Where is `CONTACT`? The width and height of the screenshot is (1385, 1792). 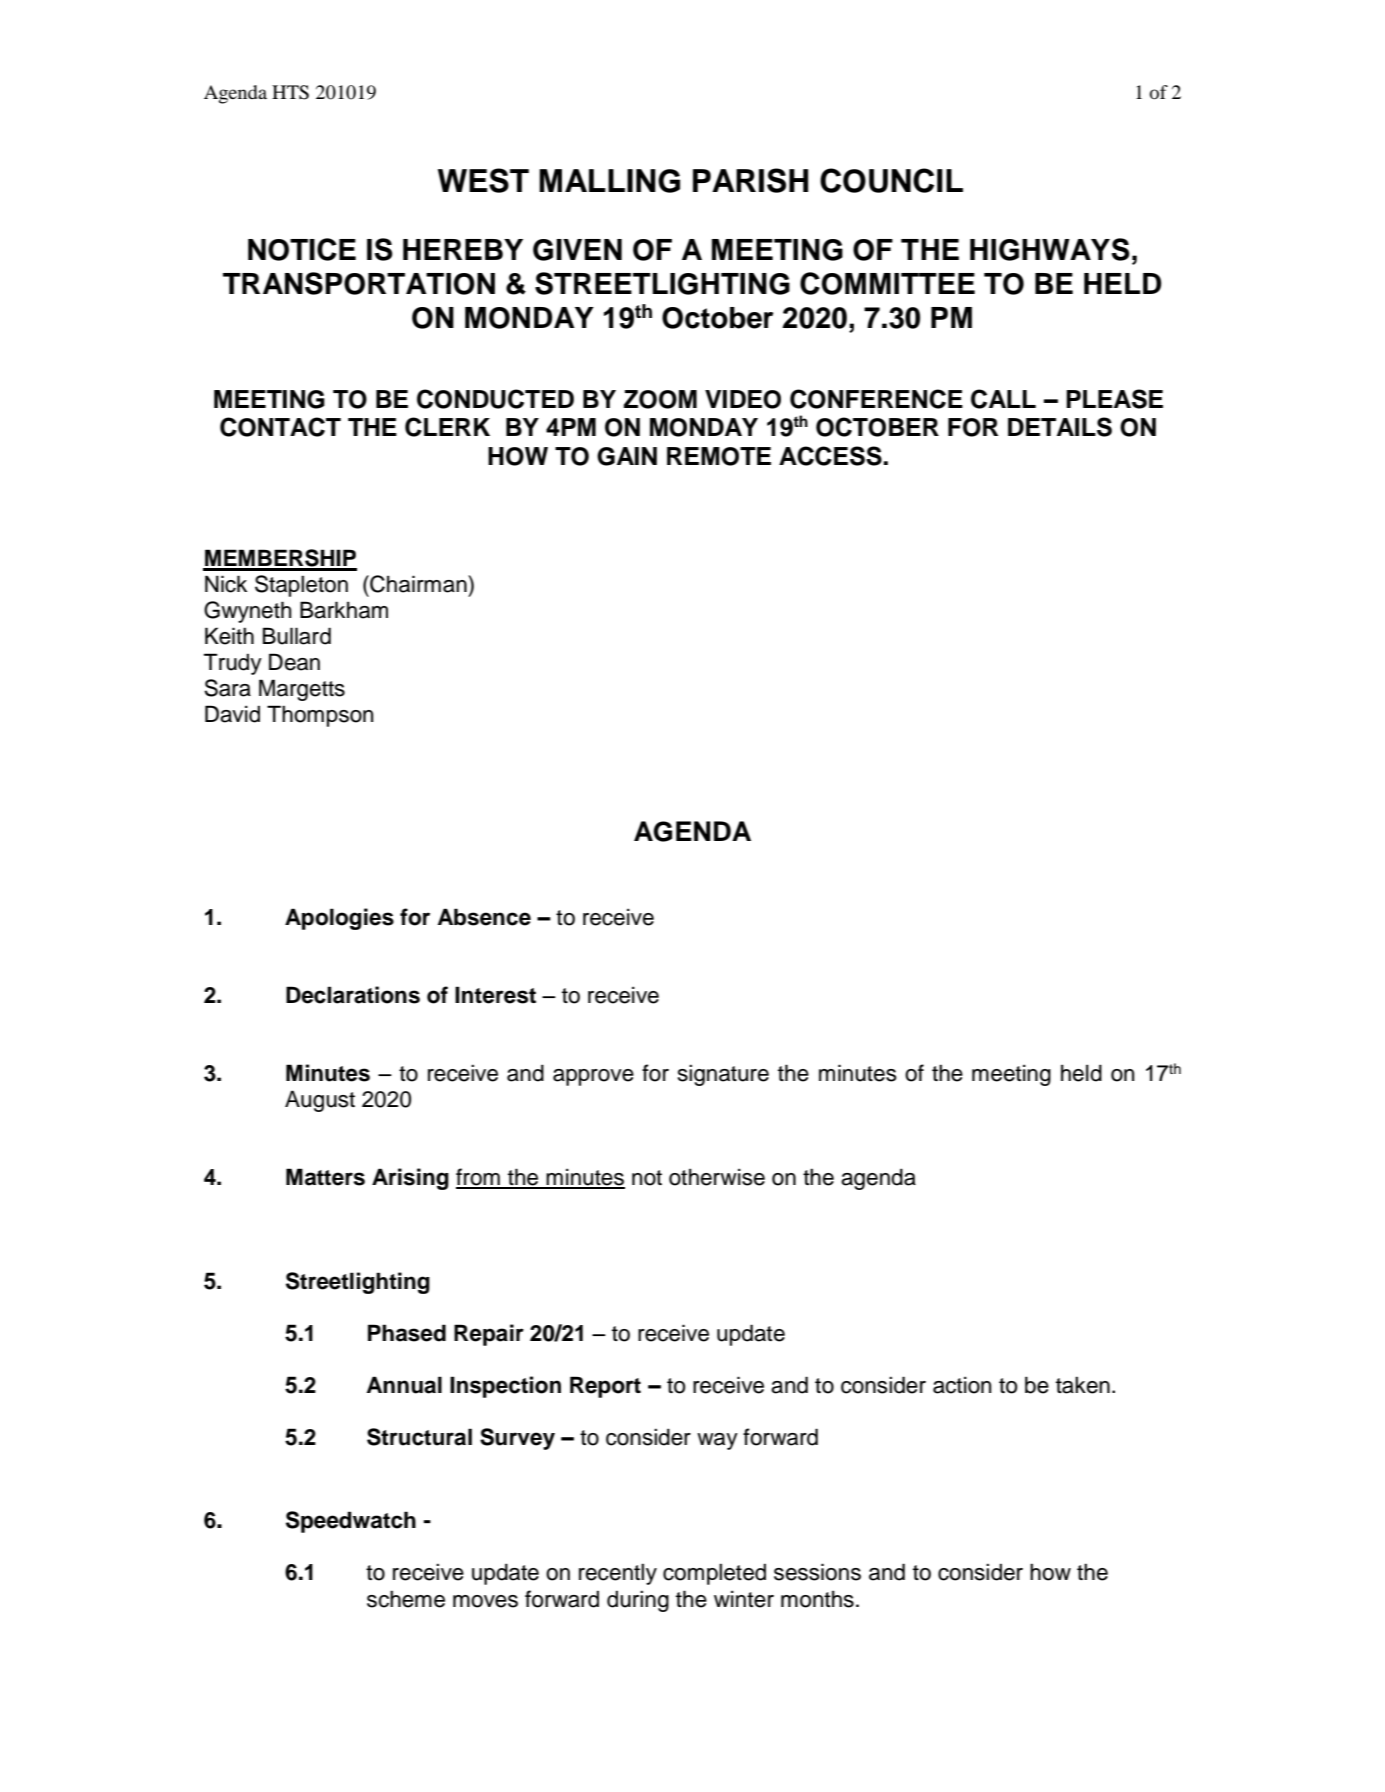
CONTACT is located at coordinates (280, 427).
